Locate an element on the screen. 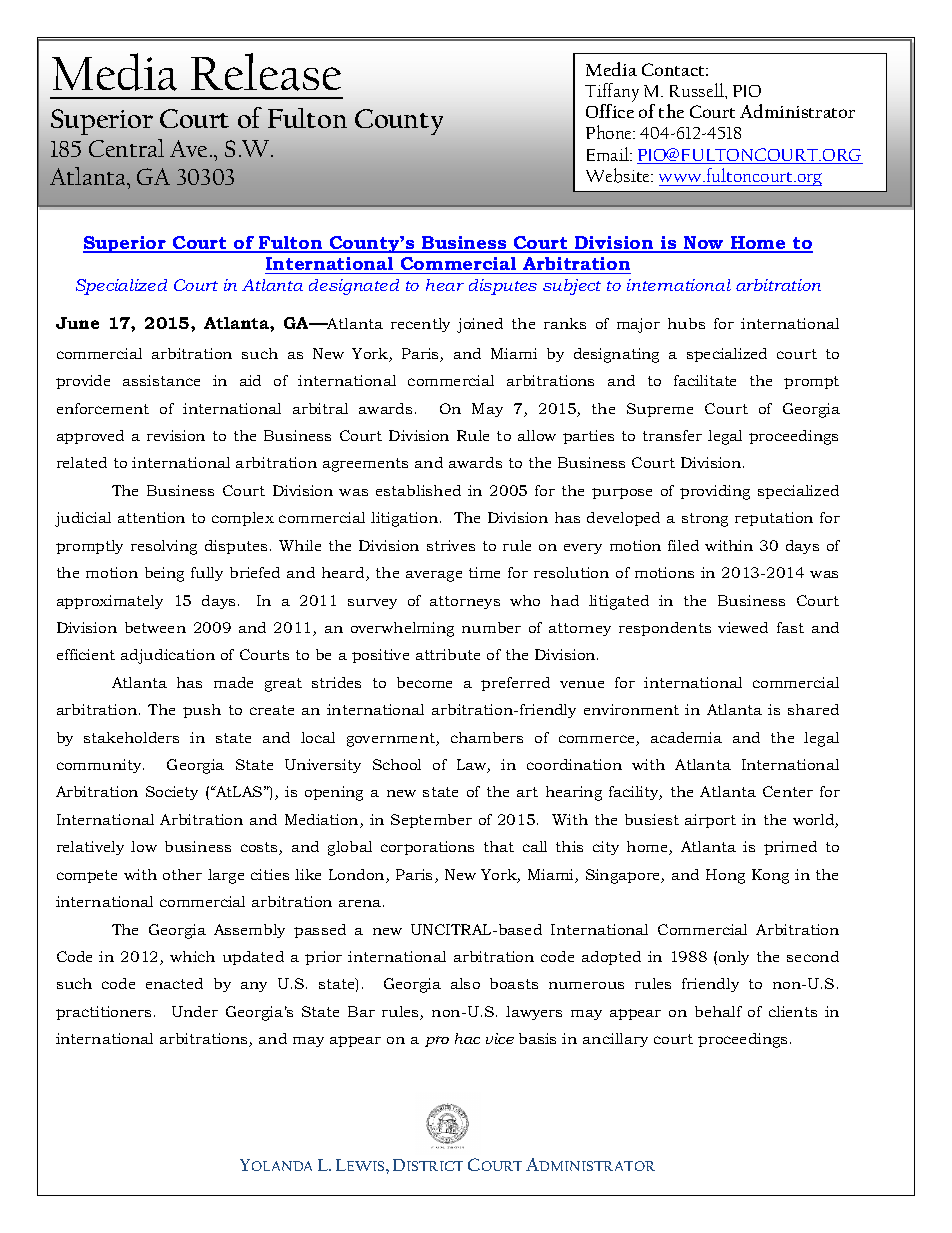 This screenshot has width=952, height=1233. School is located at coordinates (397, 764).
